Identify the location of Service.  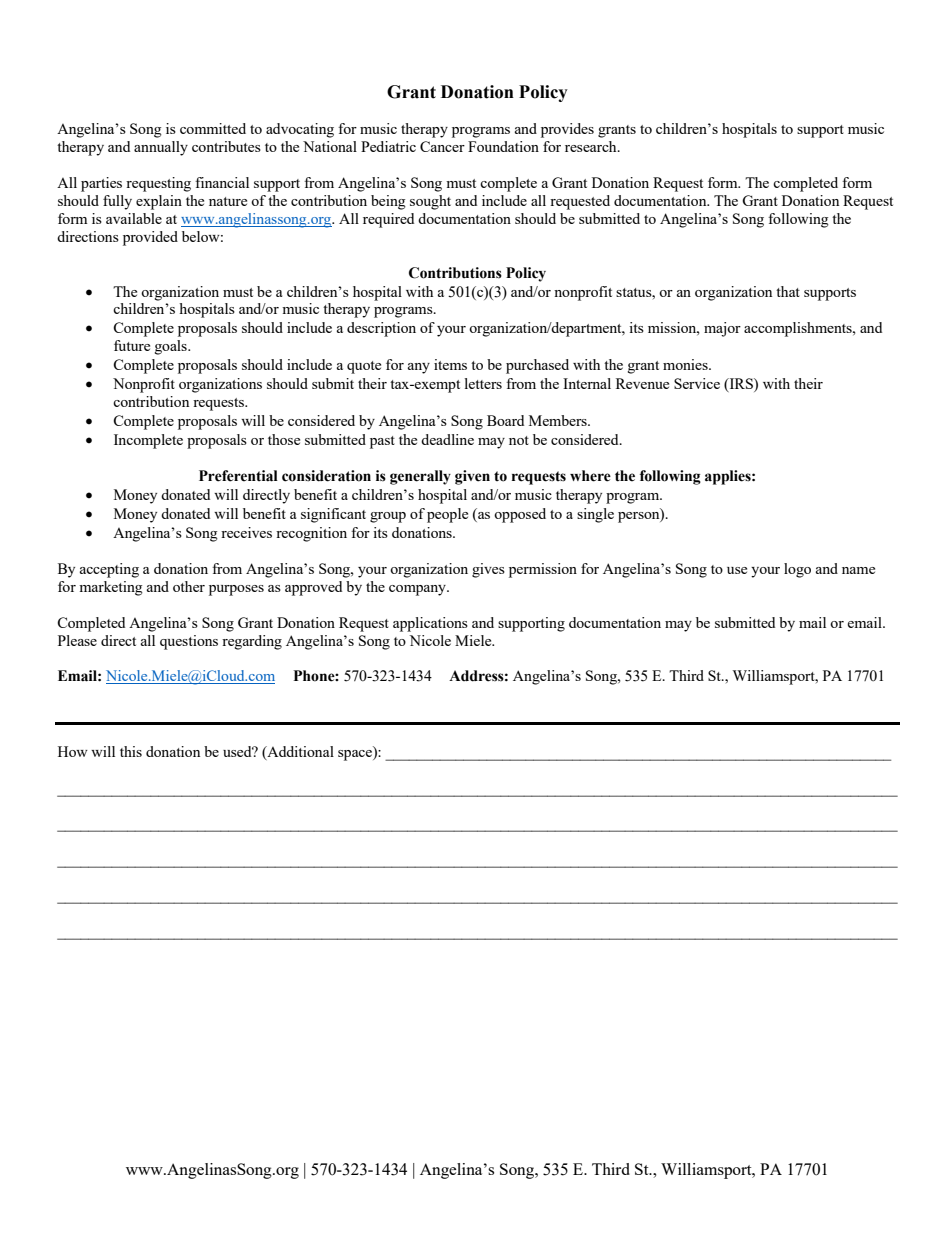
(697, 383).
